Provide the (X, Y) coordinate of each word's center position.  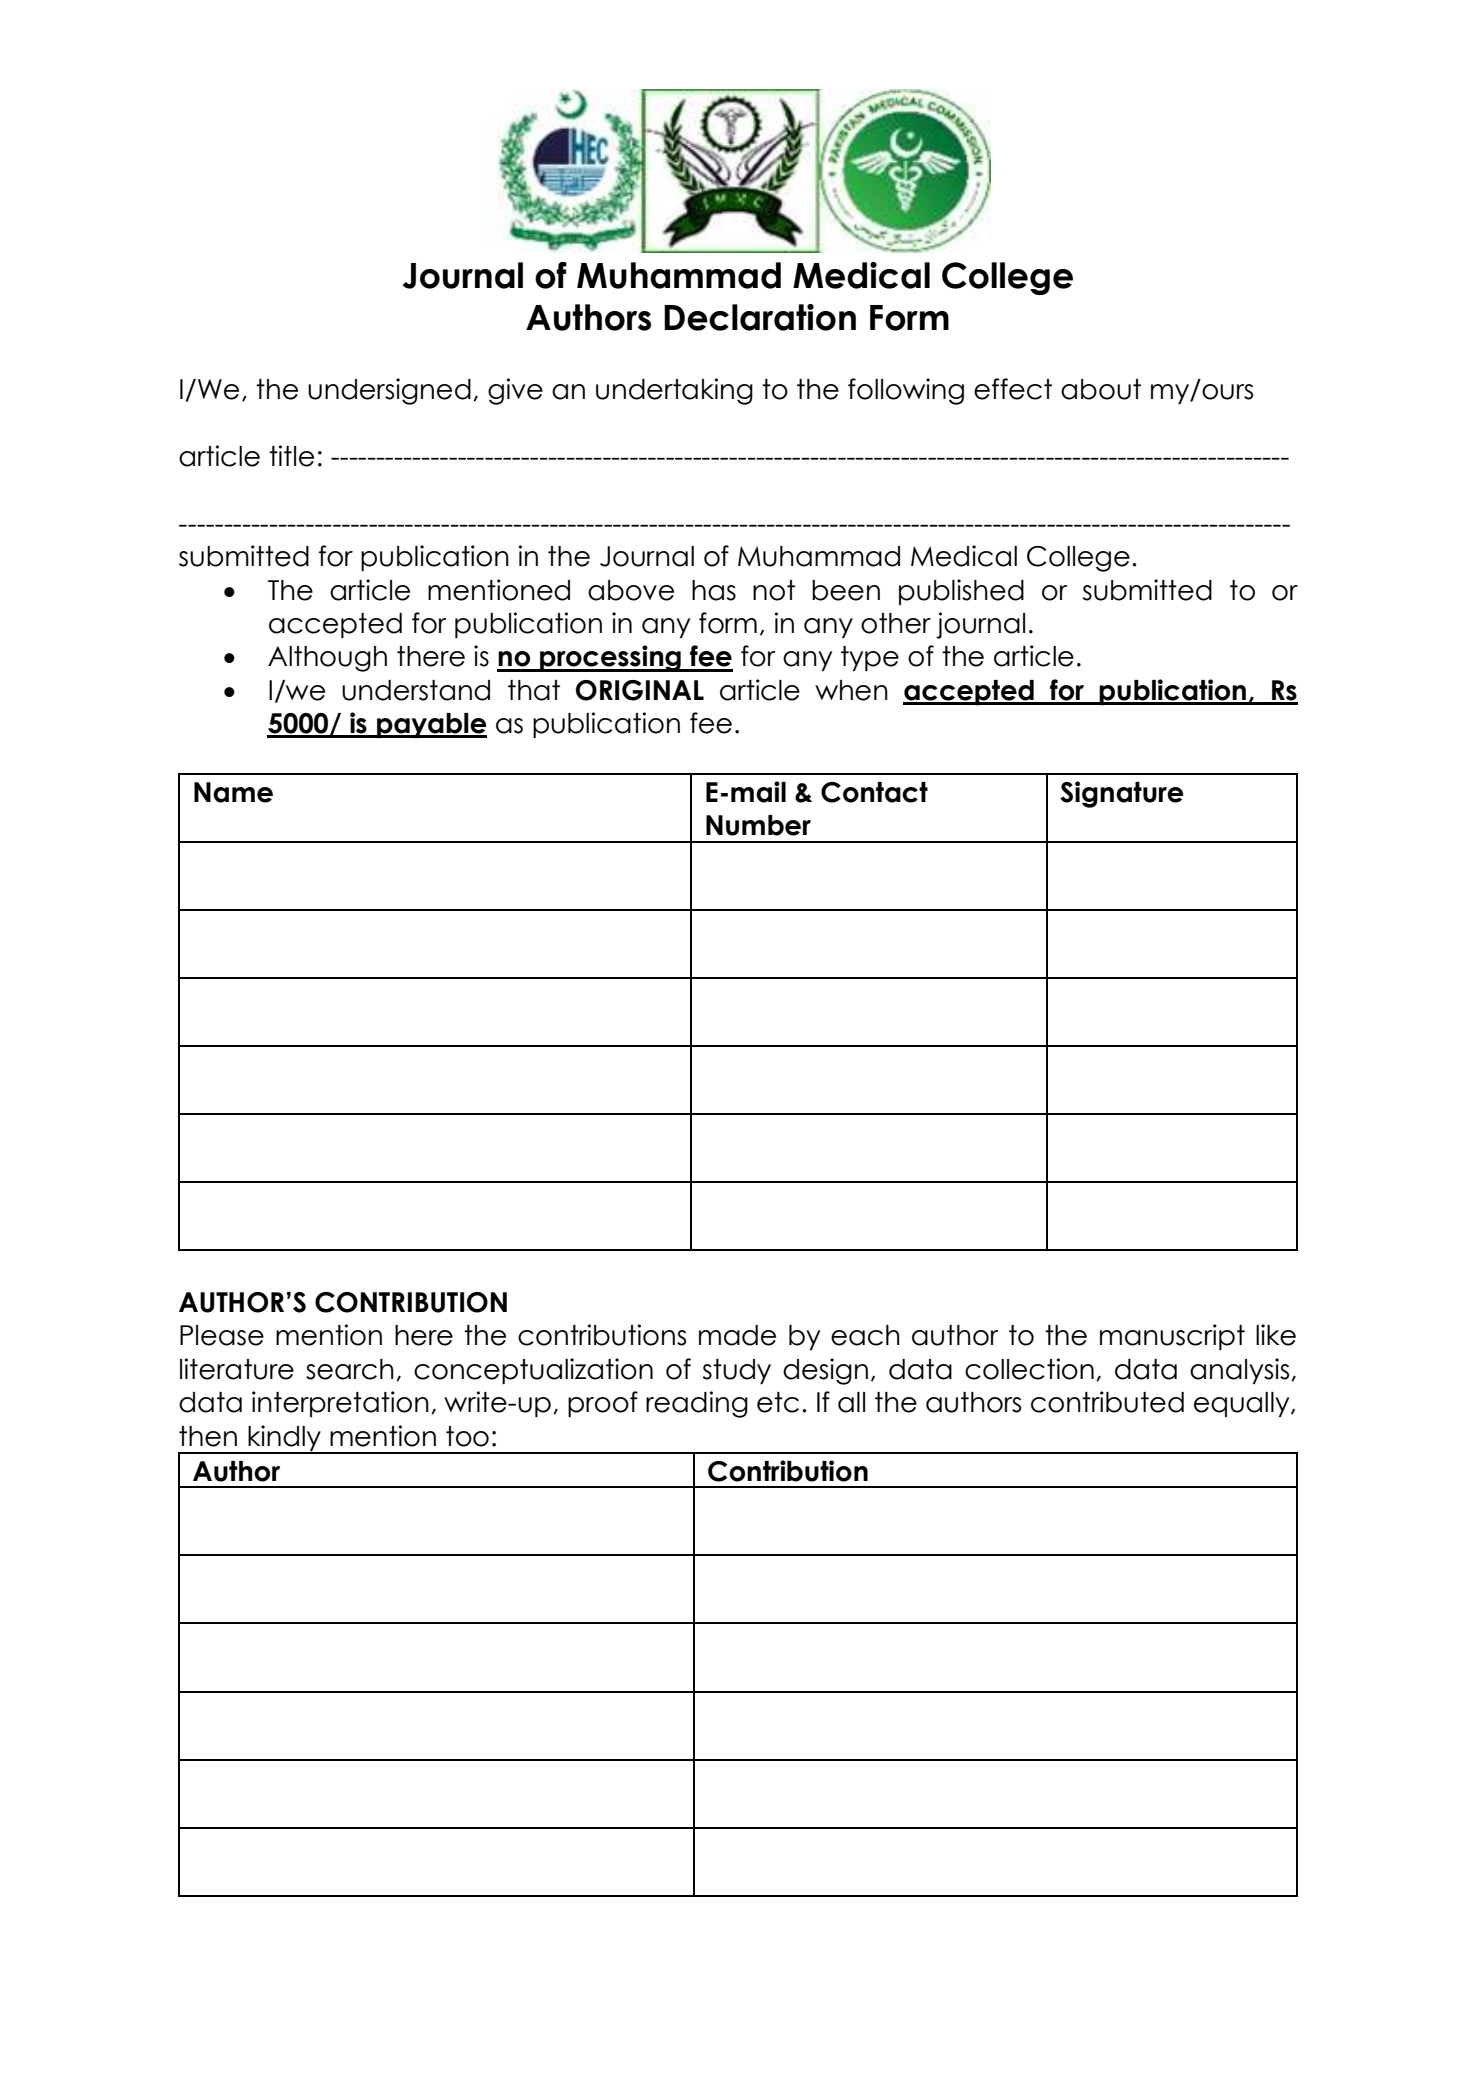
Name (233, 792)
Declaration (760, 317)
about (1101, 389)
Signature (1122, 794)
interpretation (340, 1404)
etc (778, 1402)
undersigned (389, 391)
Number (758, 825)
